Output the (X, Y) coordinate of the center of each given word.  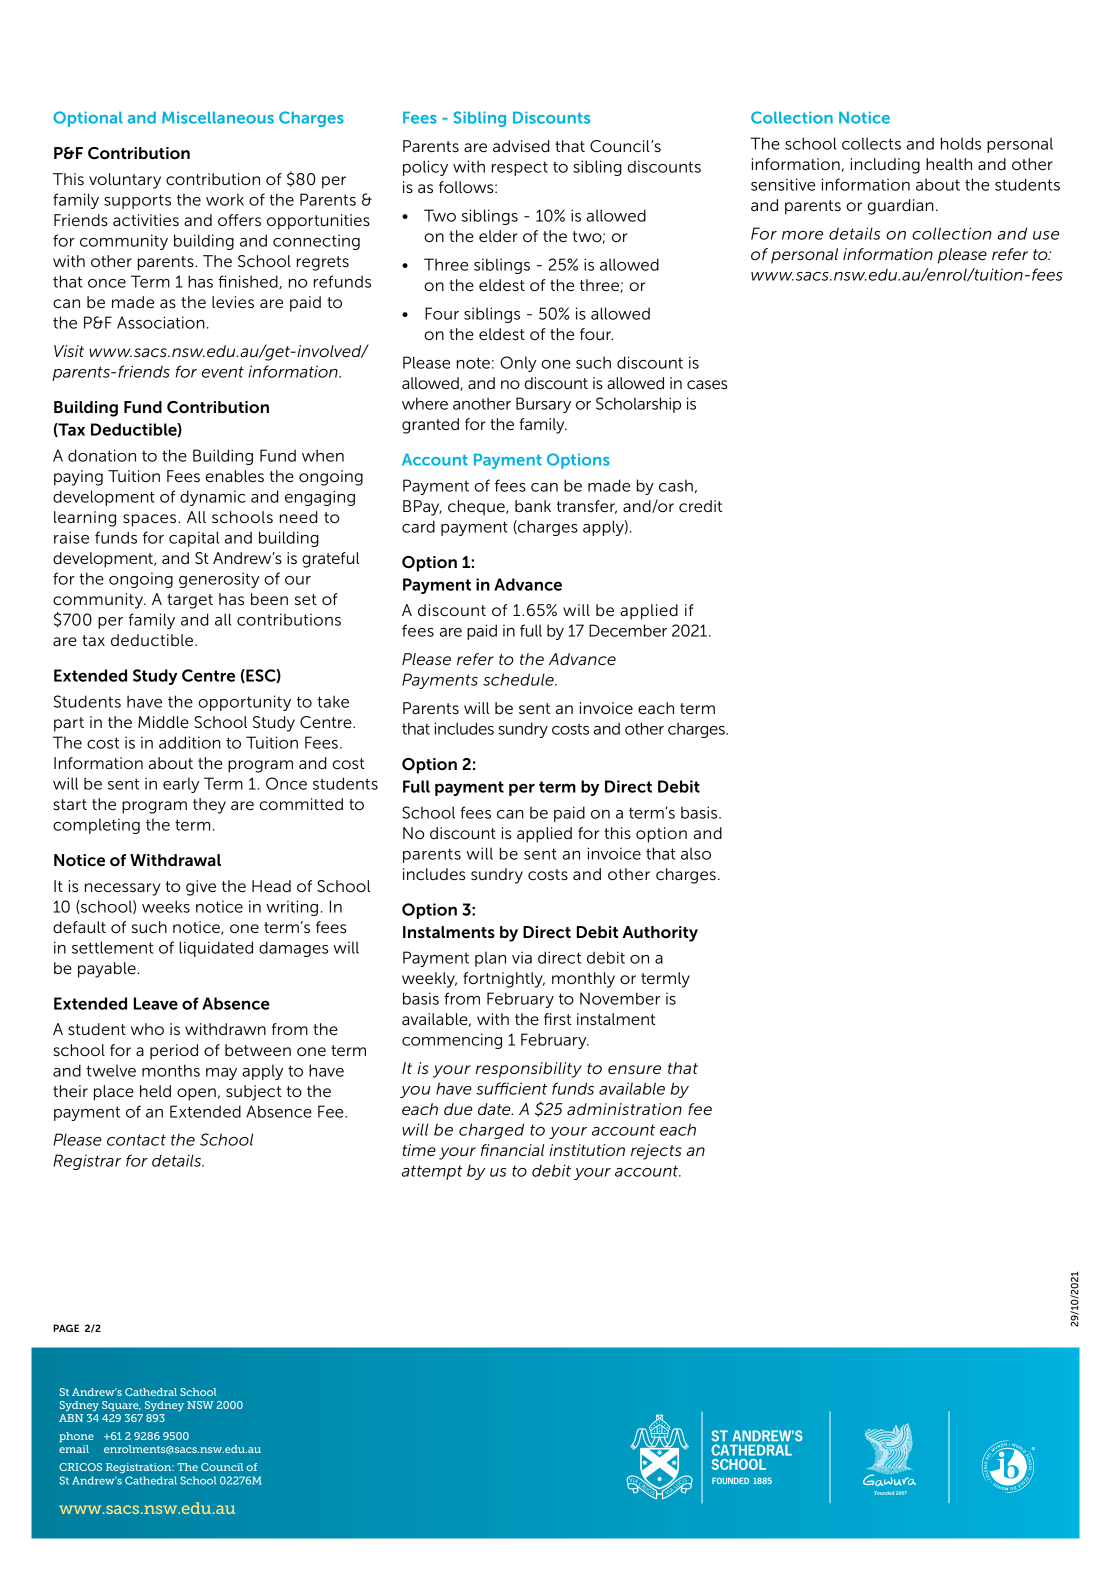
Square (121, 1406)
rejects (656, 1152)
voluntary (125, 181)
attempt (431, 1172)
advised (521, 146)
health (949, 164)
